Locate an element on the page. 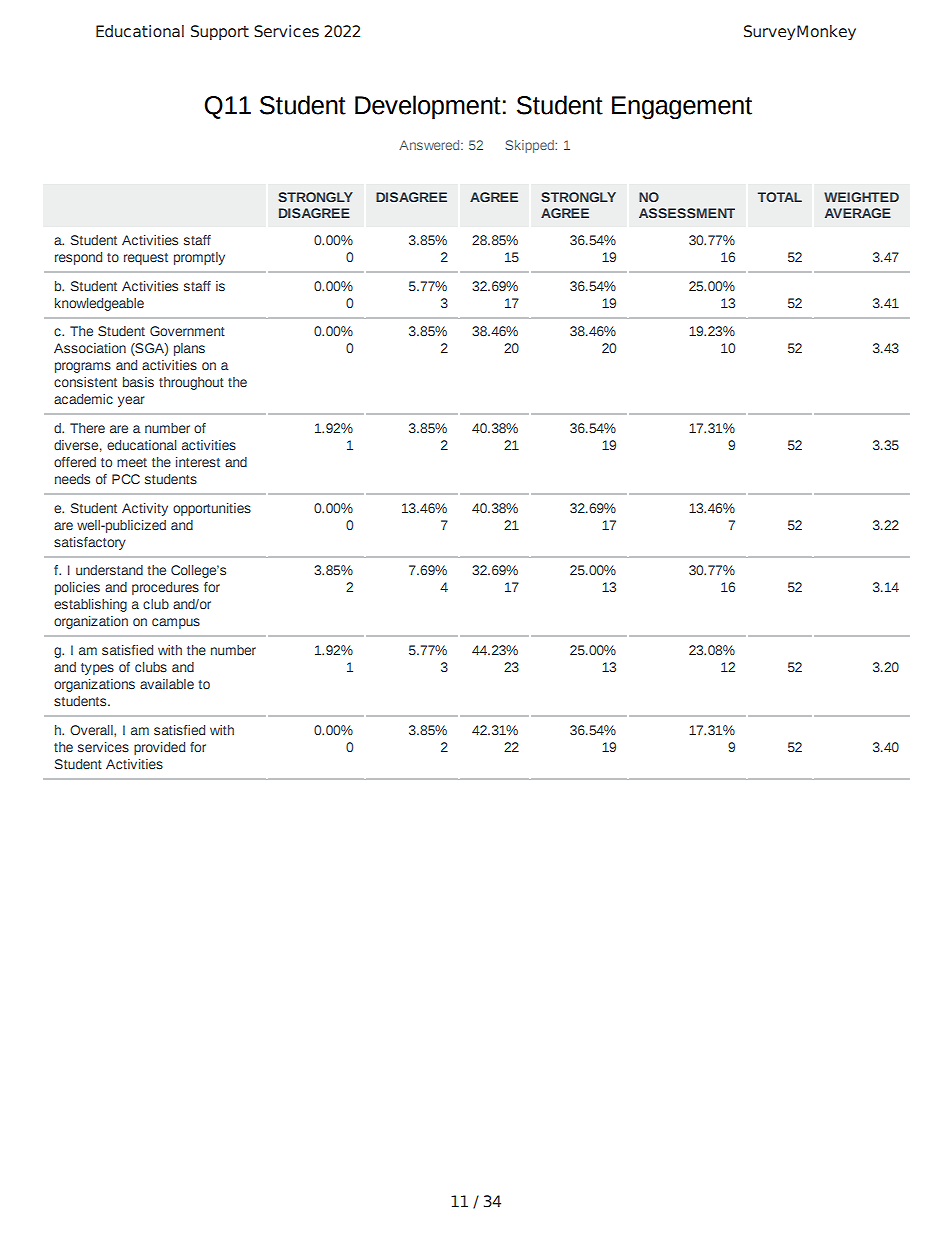 The width and height of the document is (952, 1233). understand is located at coordinates (109, 570).
